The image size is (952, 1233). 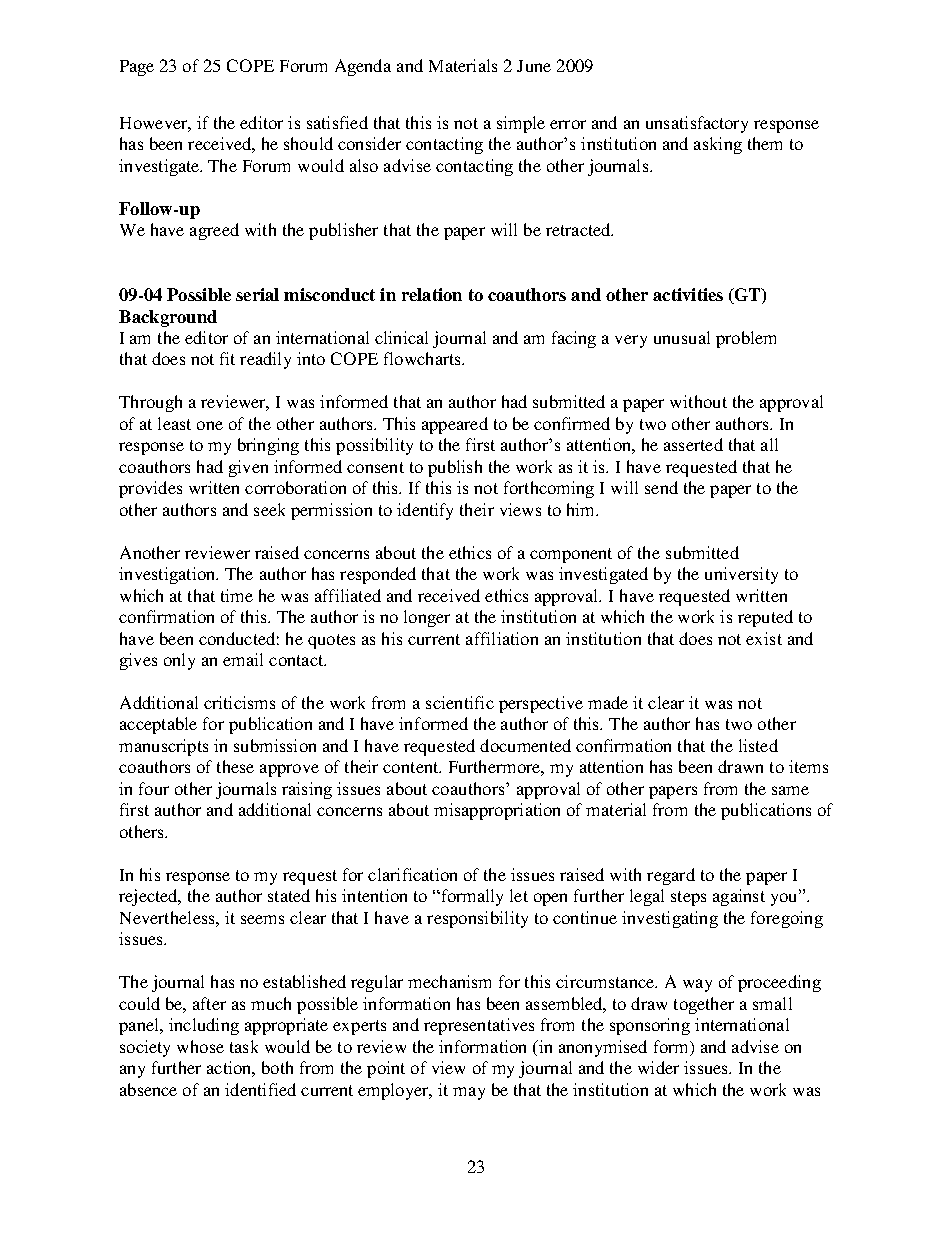 I want to click on may, so click(x=469, y=1093).
